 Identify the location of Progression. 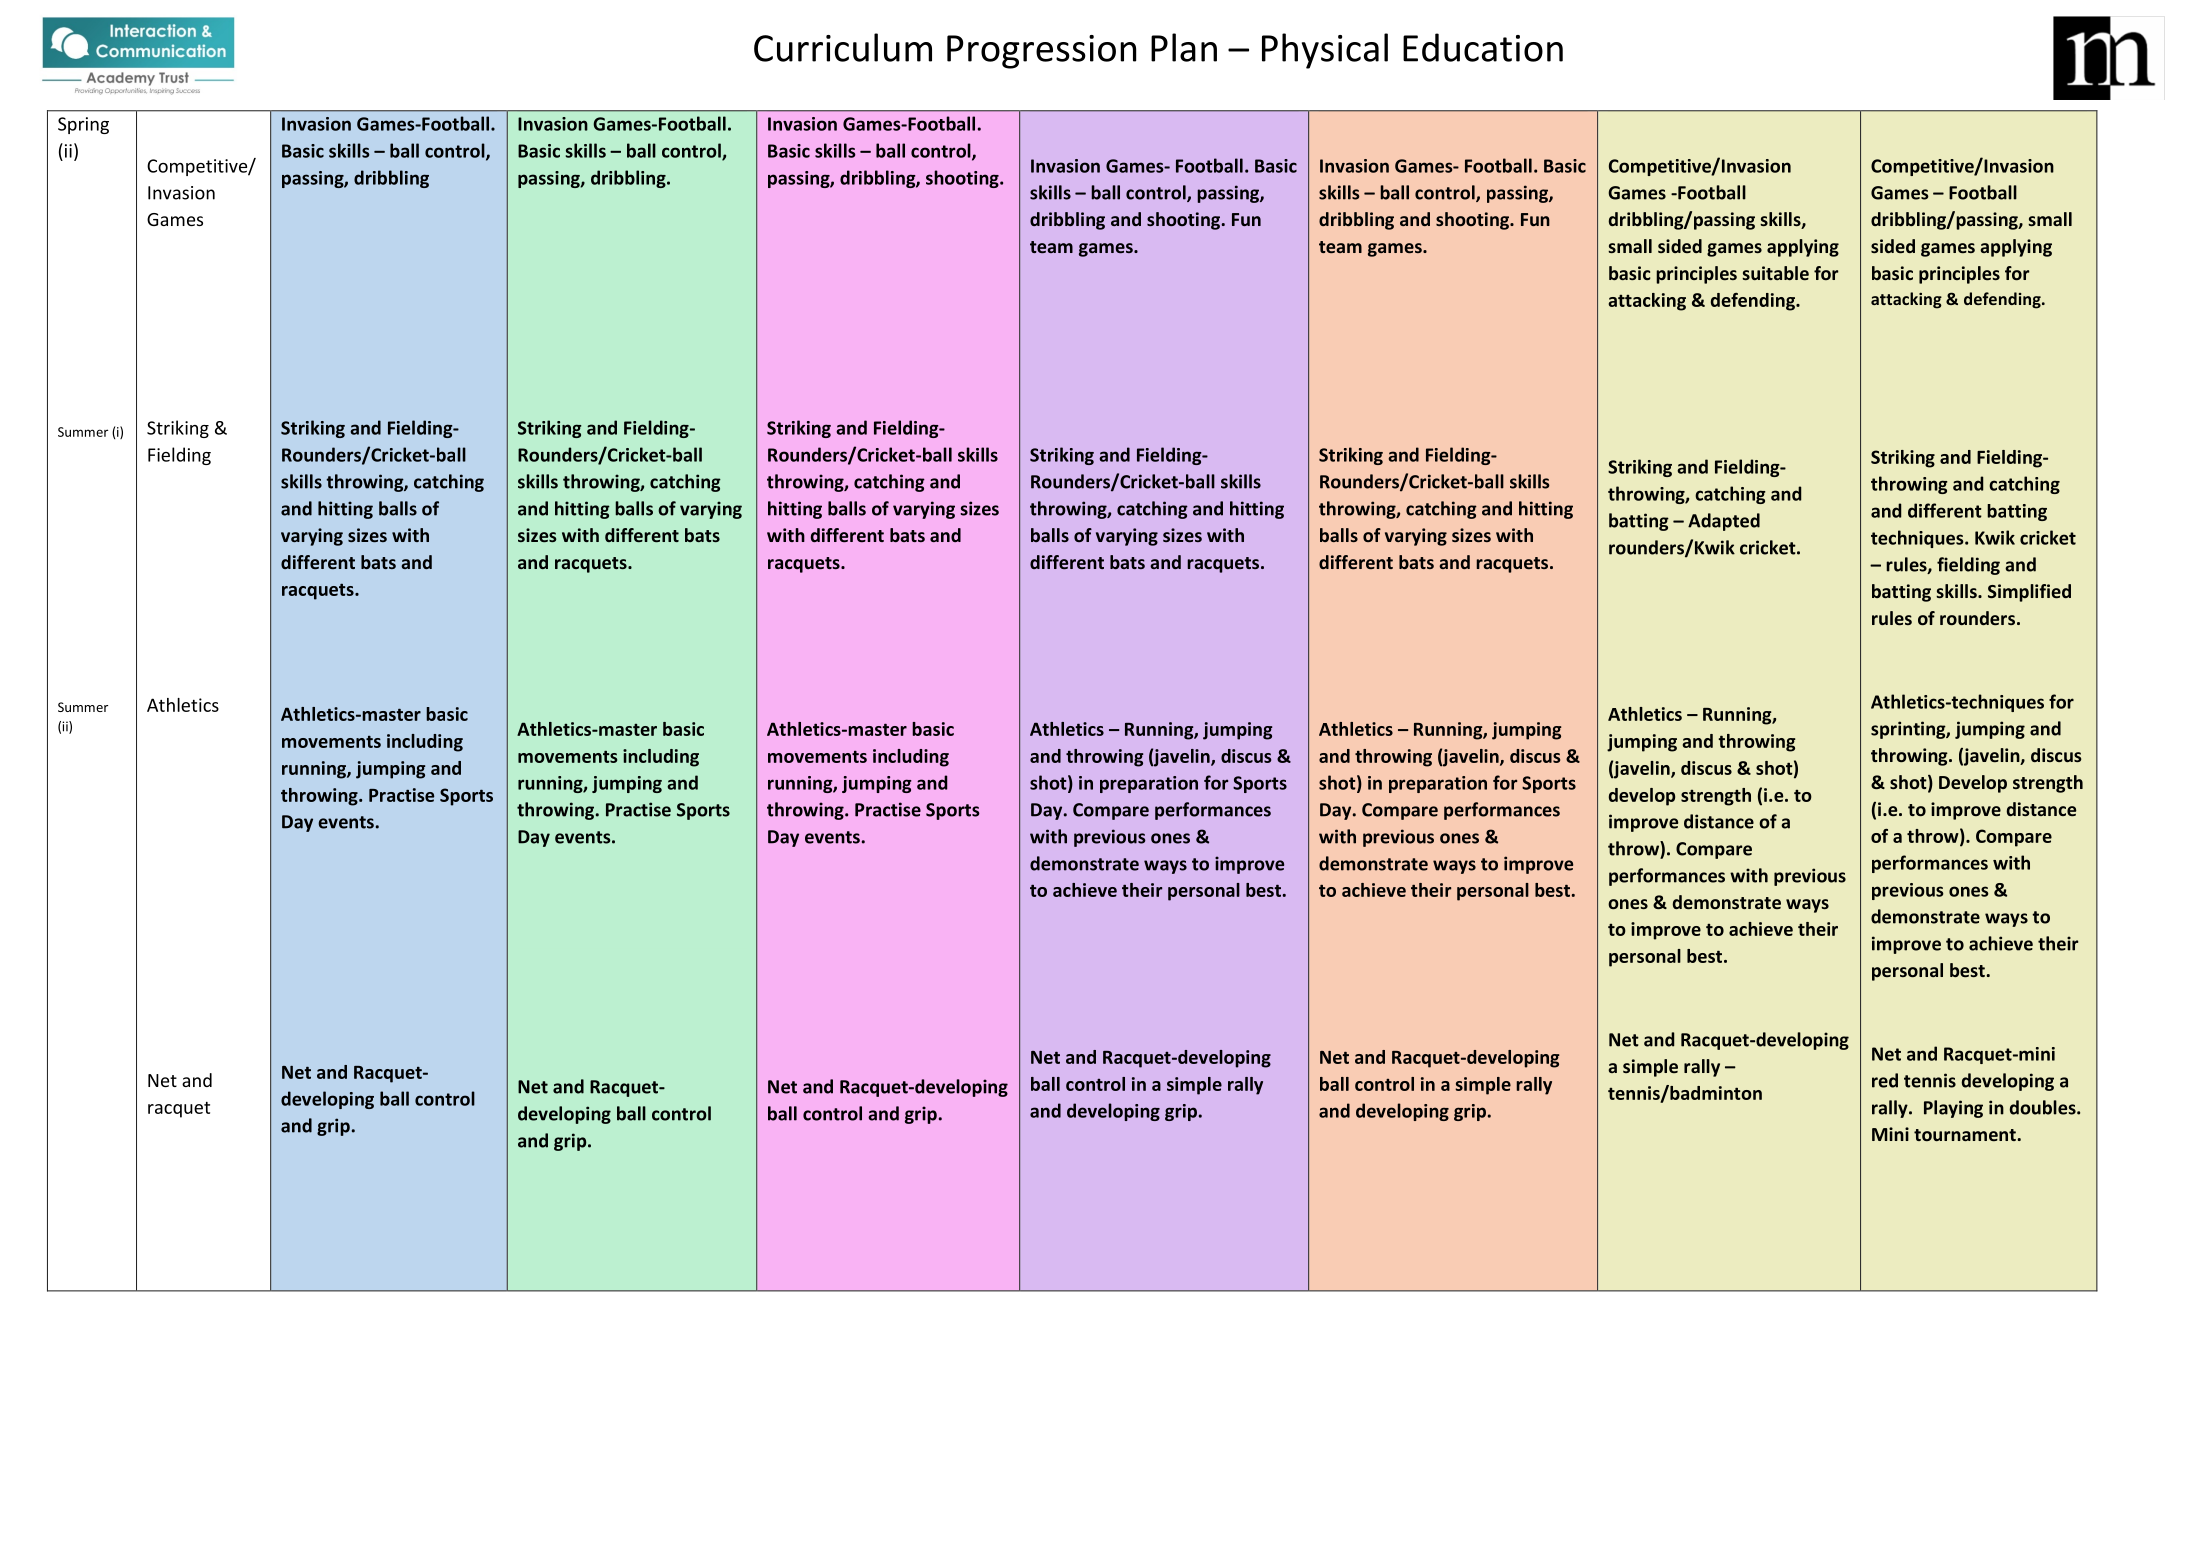
(1041, 52).
